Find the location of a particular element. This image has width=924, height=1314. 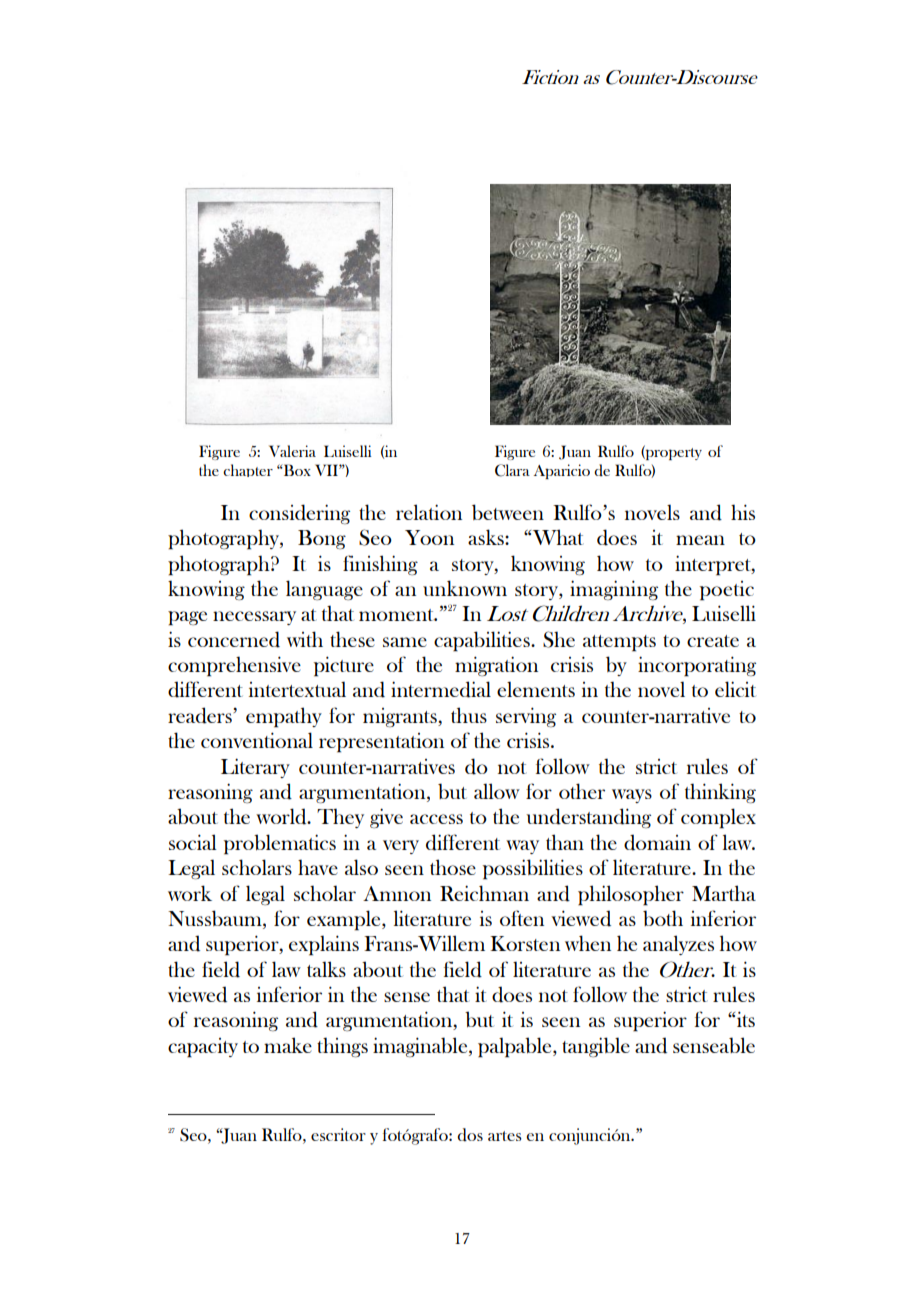

dos is located at coordinates (470, 1135).
